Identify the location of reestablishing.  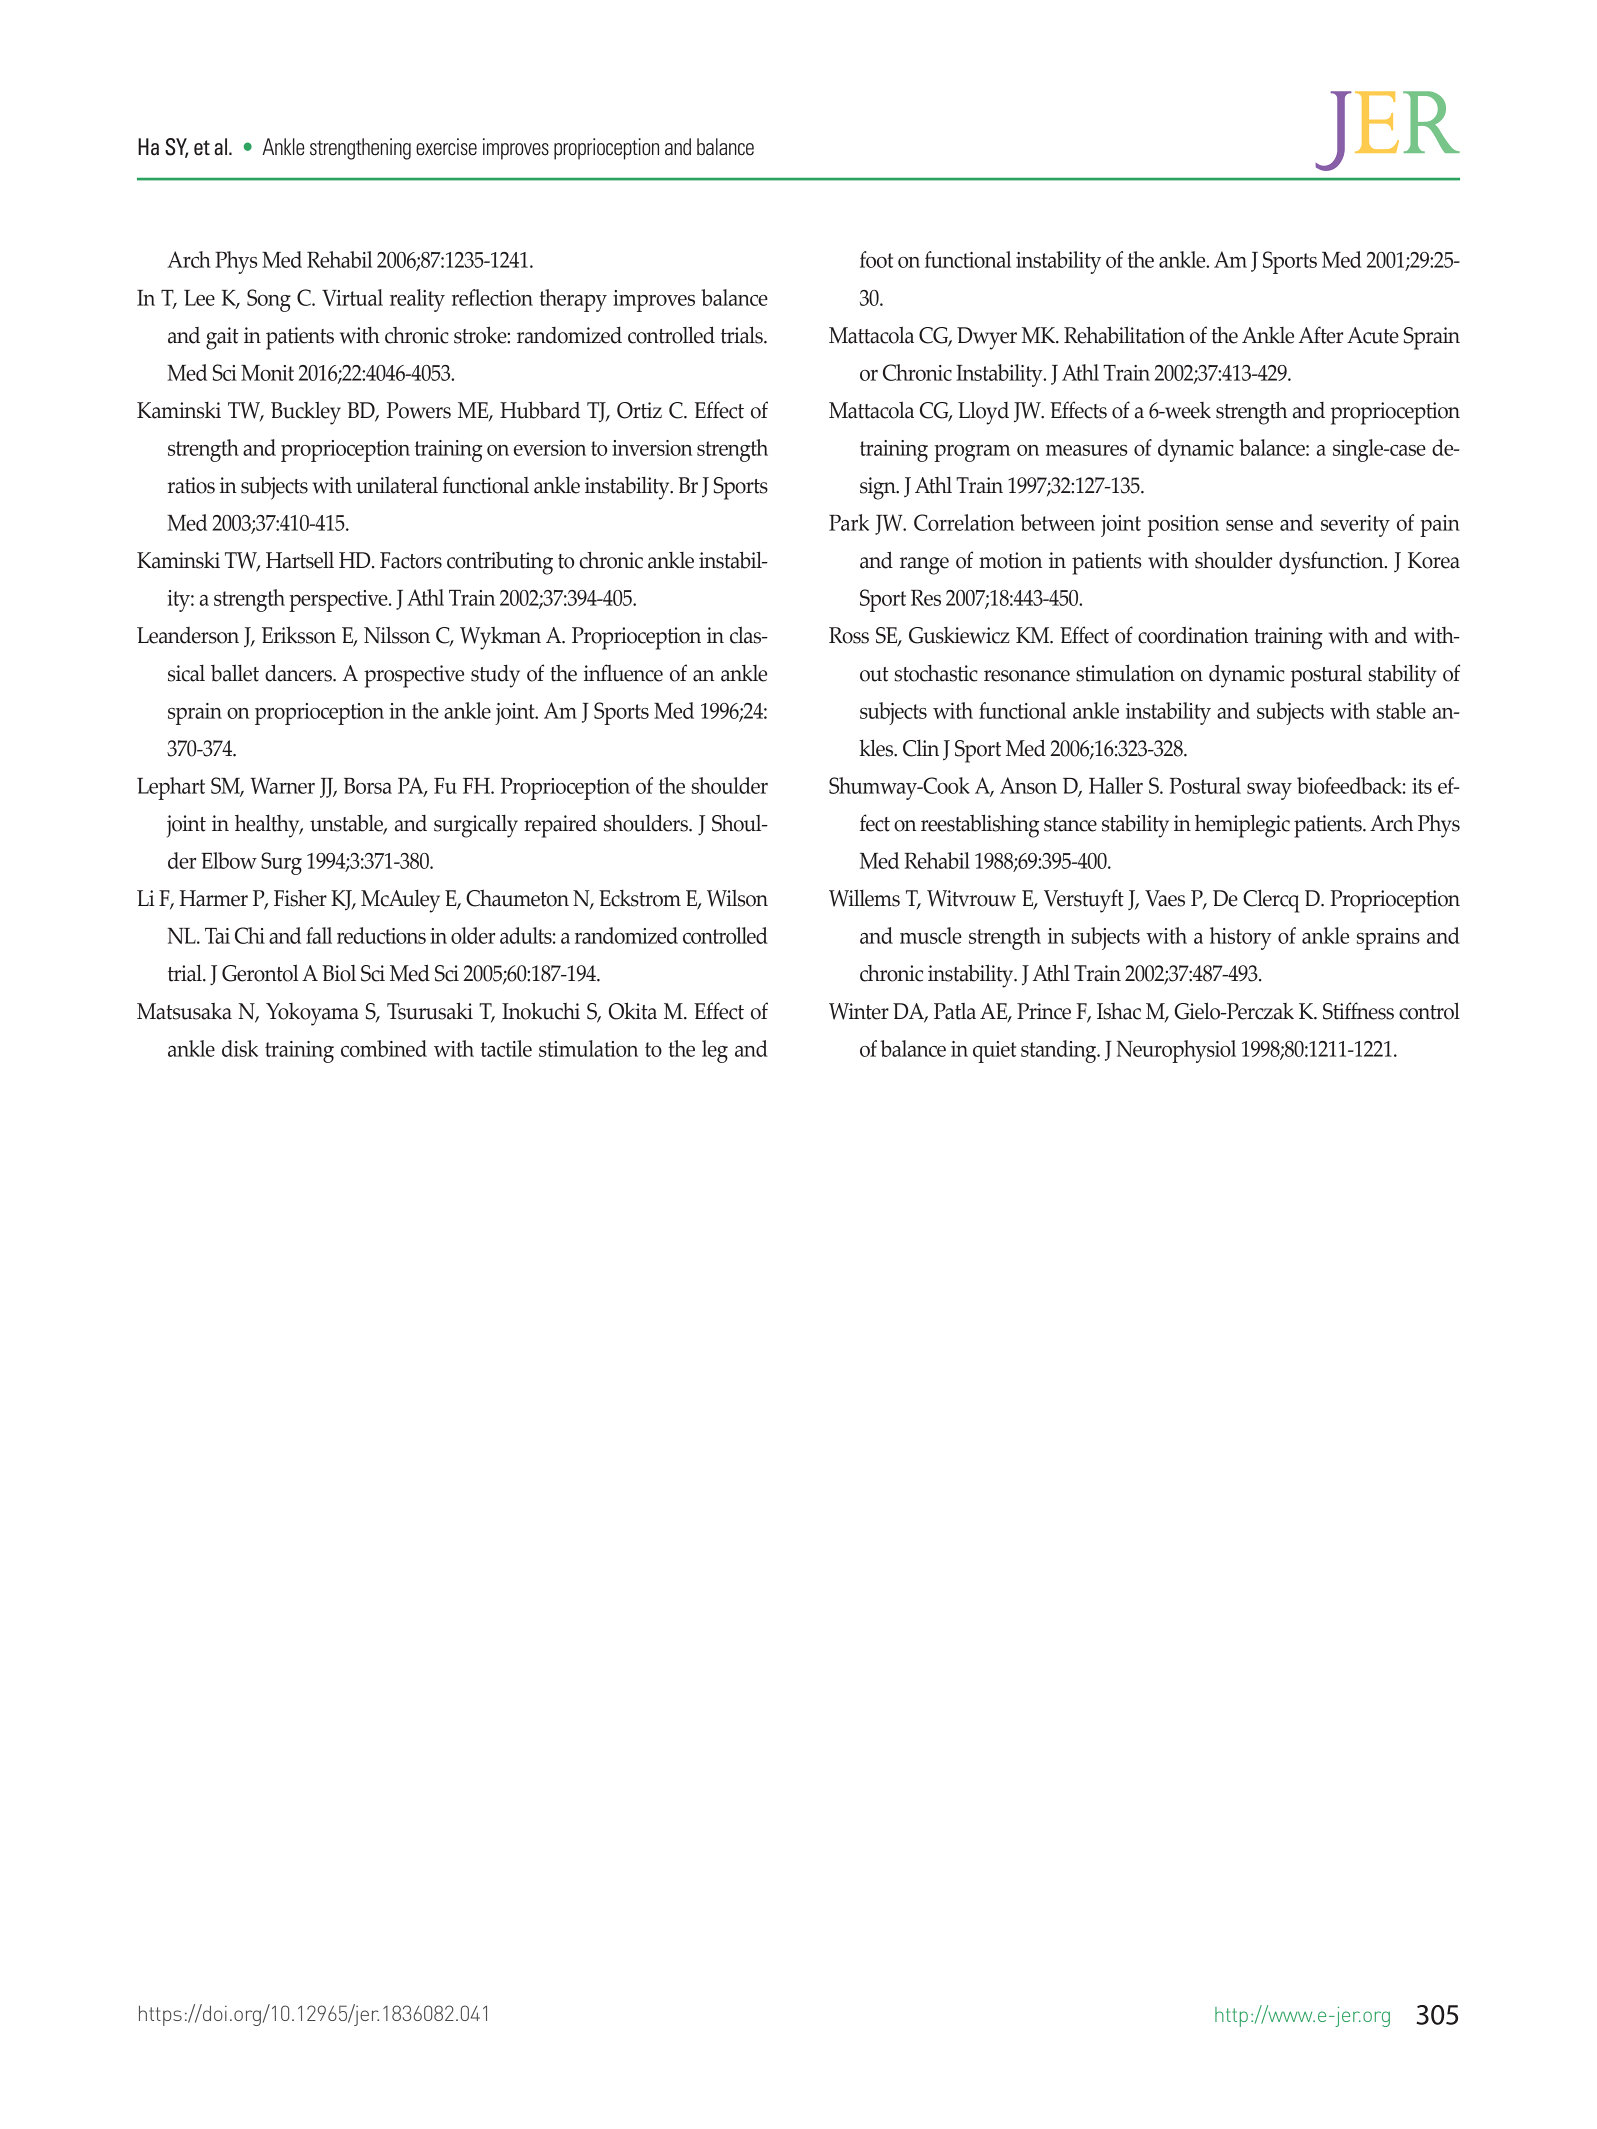
(980, 826).
